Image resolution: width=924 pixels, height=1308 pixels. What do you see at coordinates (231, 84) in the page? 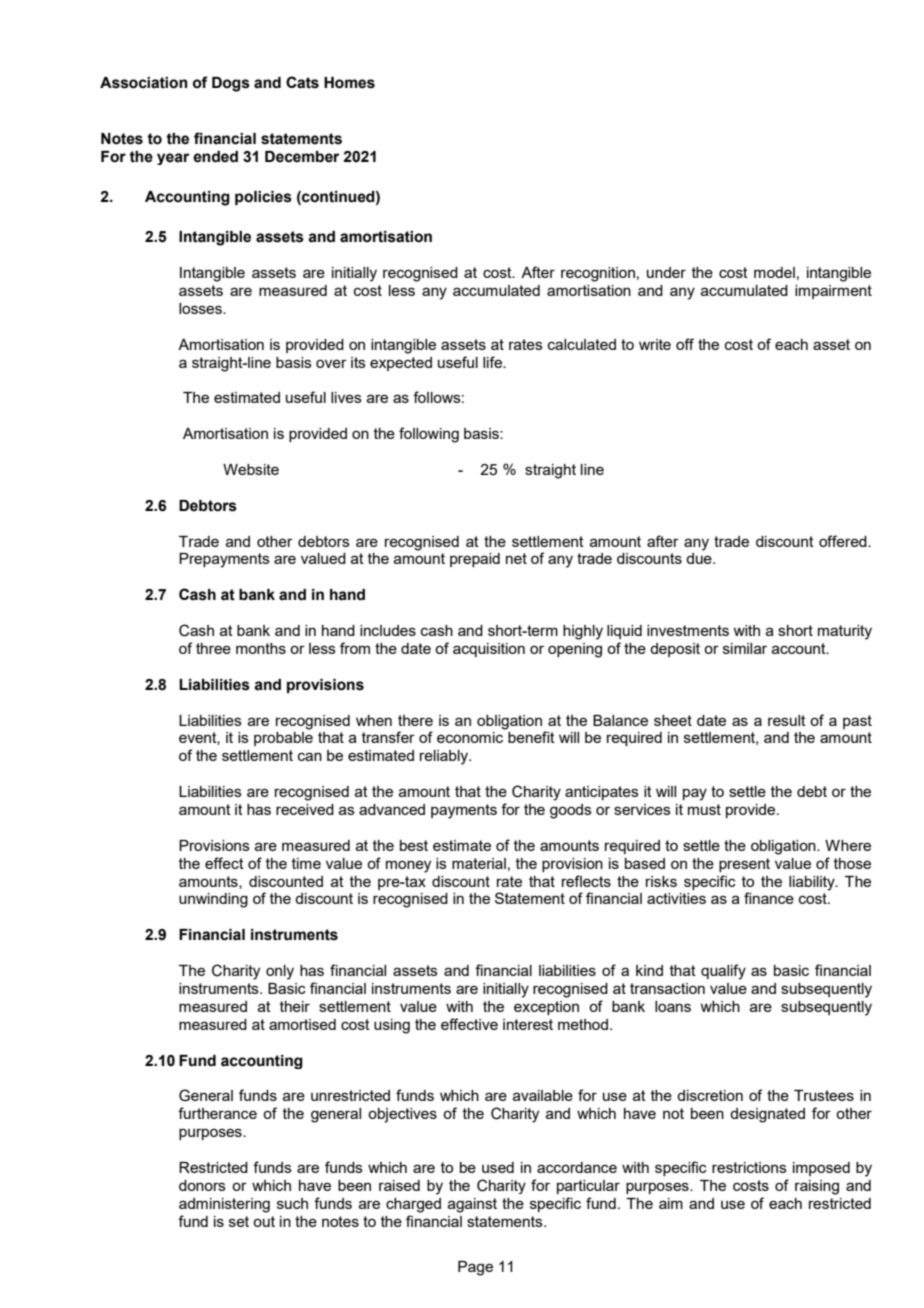
I see `Dogs` at bounding box center [231, 84].
